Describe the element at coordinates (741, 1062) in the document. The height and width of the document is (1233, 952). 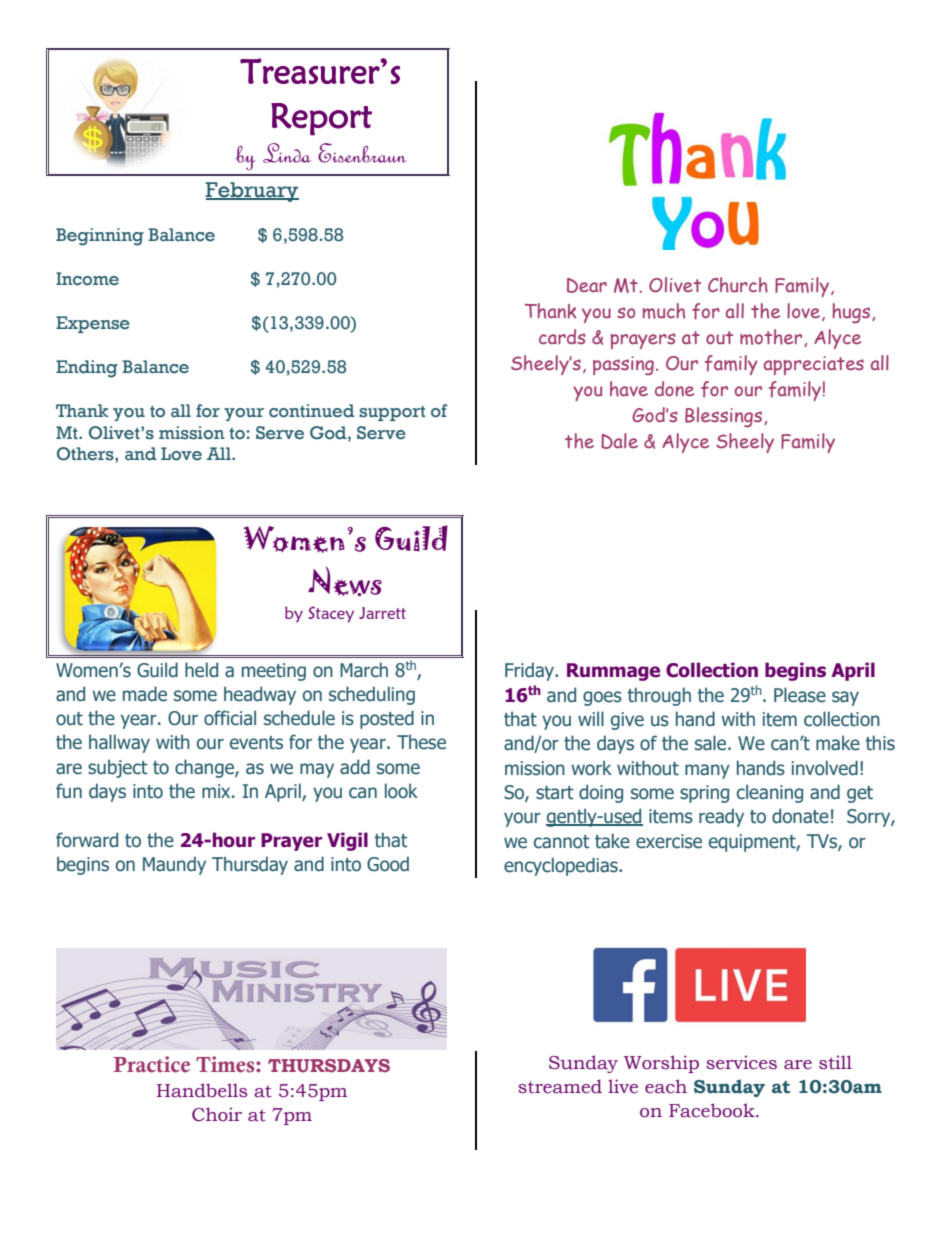
I see `services` at that location.
